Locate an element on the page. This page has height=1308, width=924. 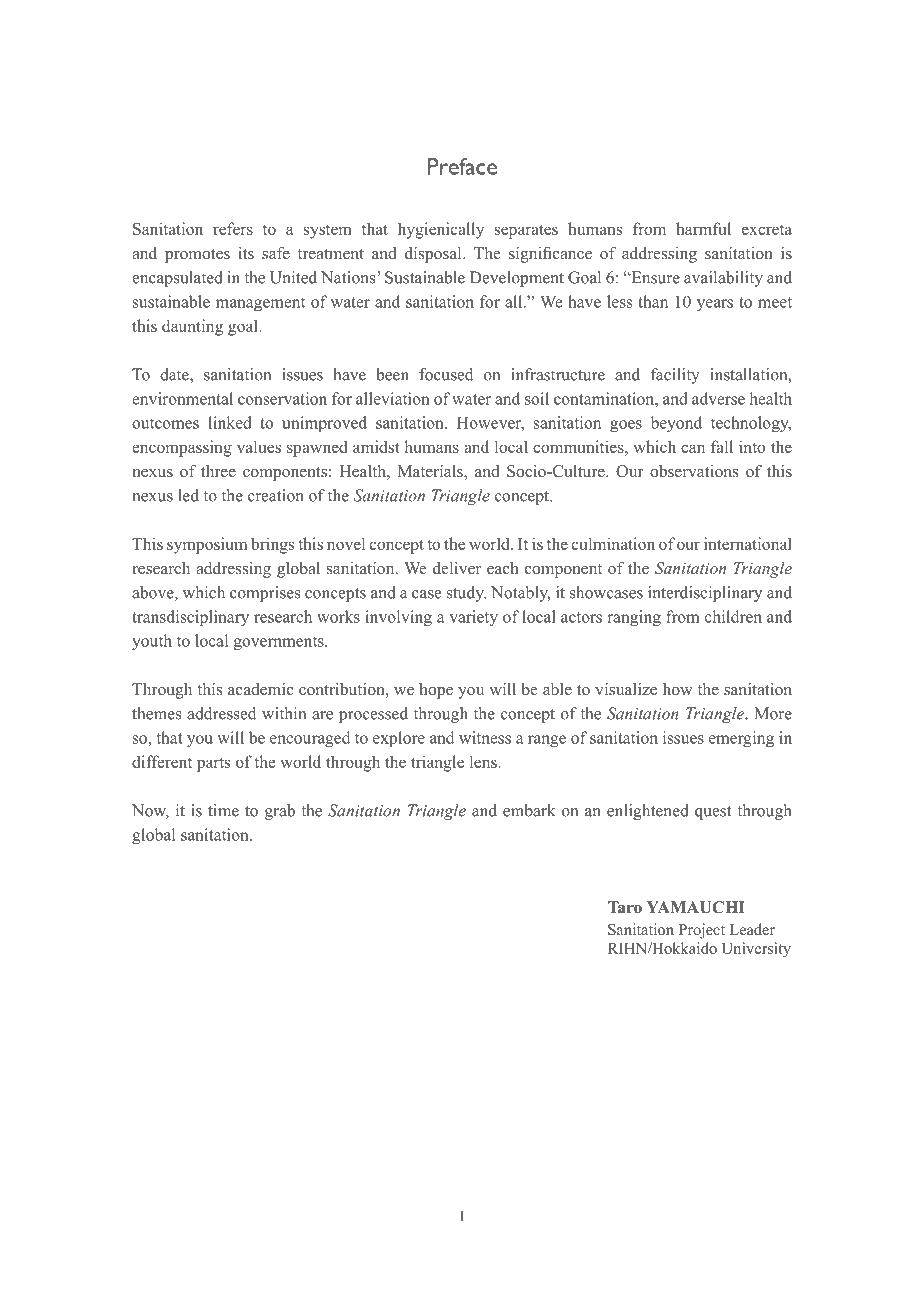
Preface is located at coordinates (462, 166).
